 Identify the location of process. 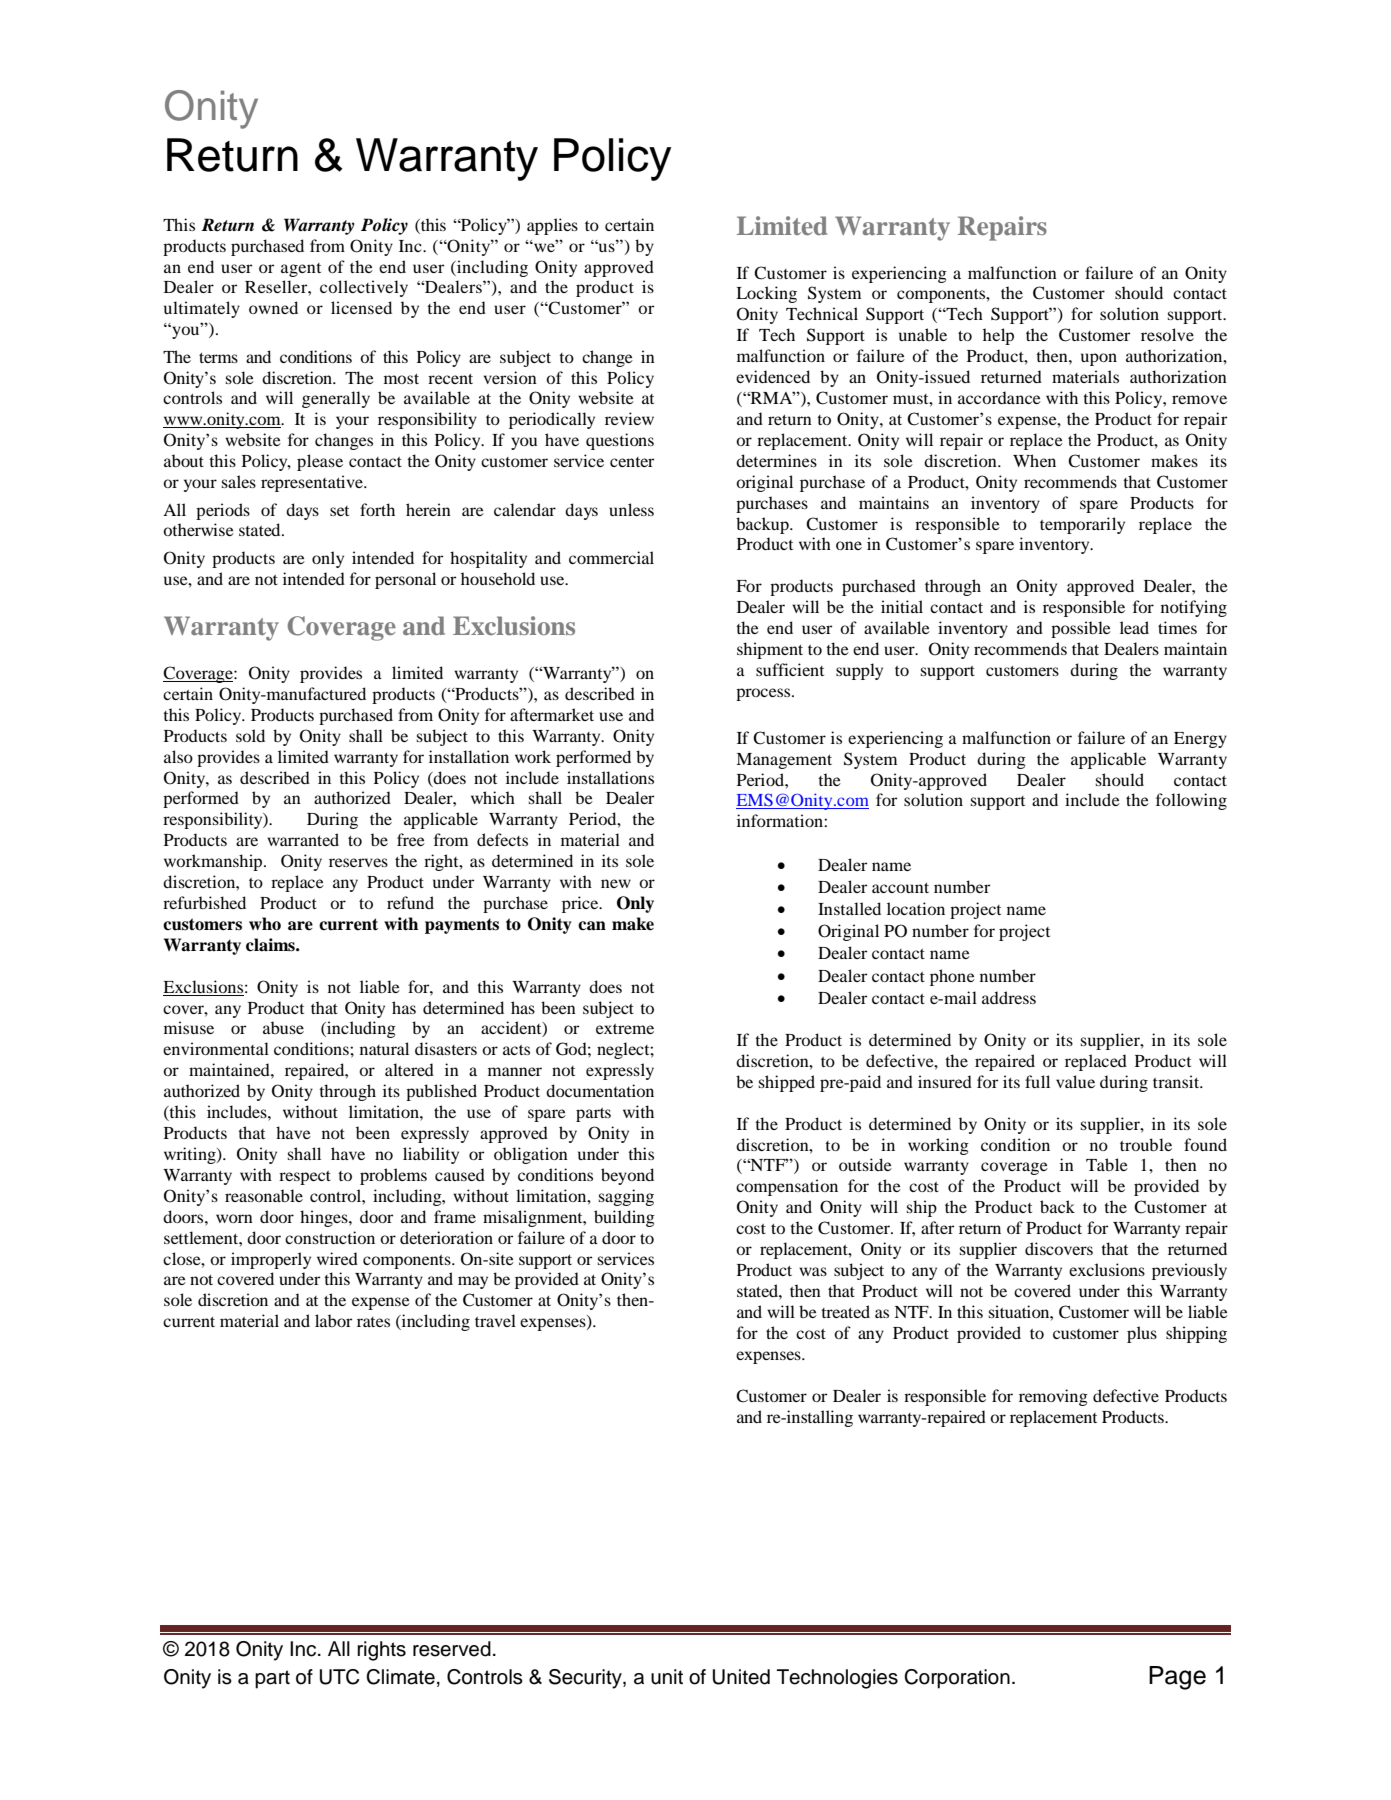
(764, 694).
